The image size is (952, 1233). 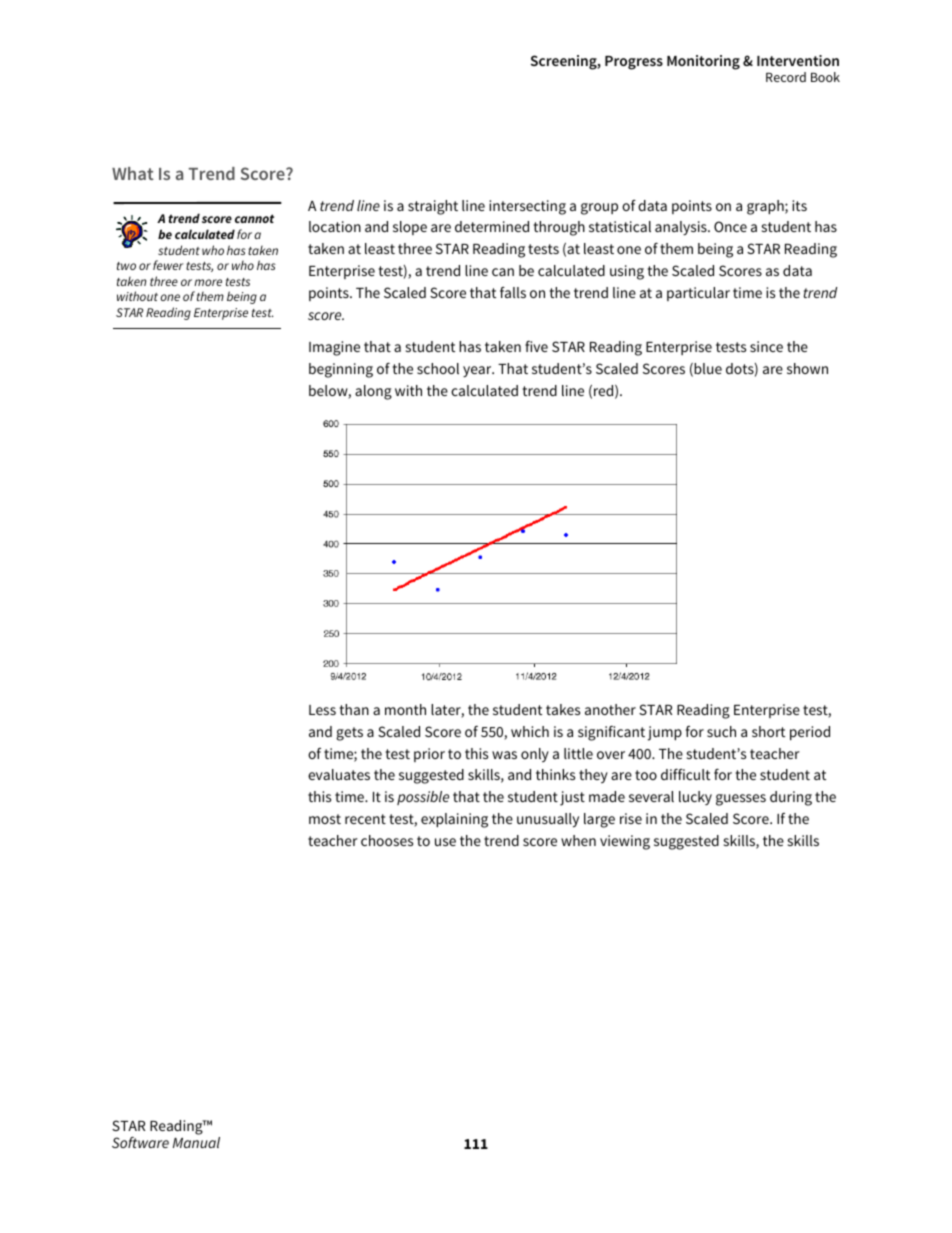 I want to click on Less, so click(x=322, y=710).
